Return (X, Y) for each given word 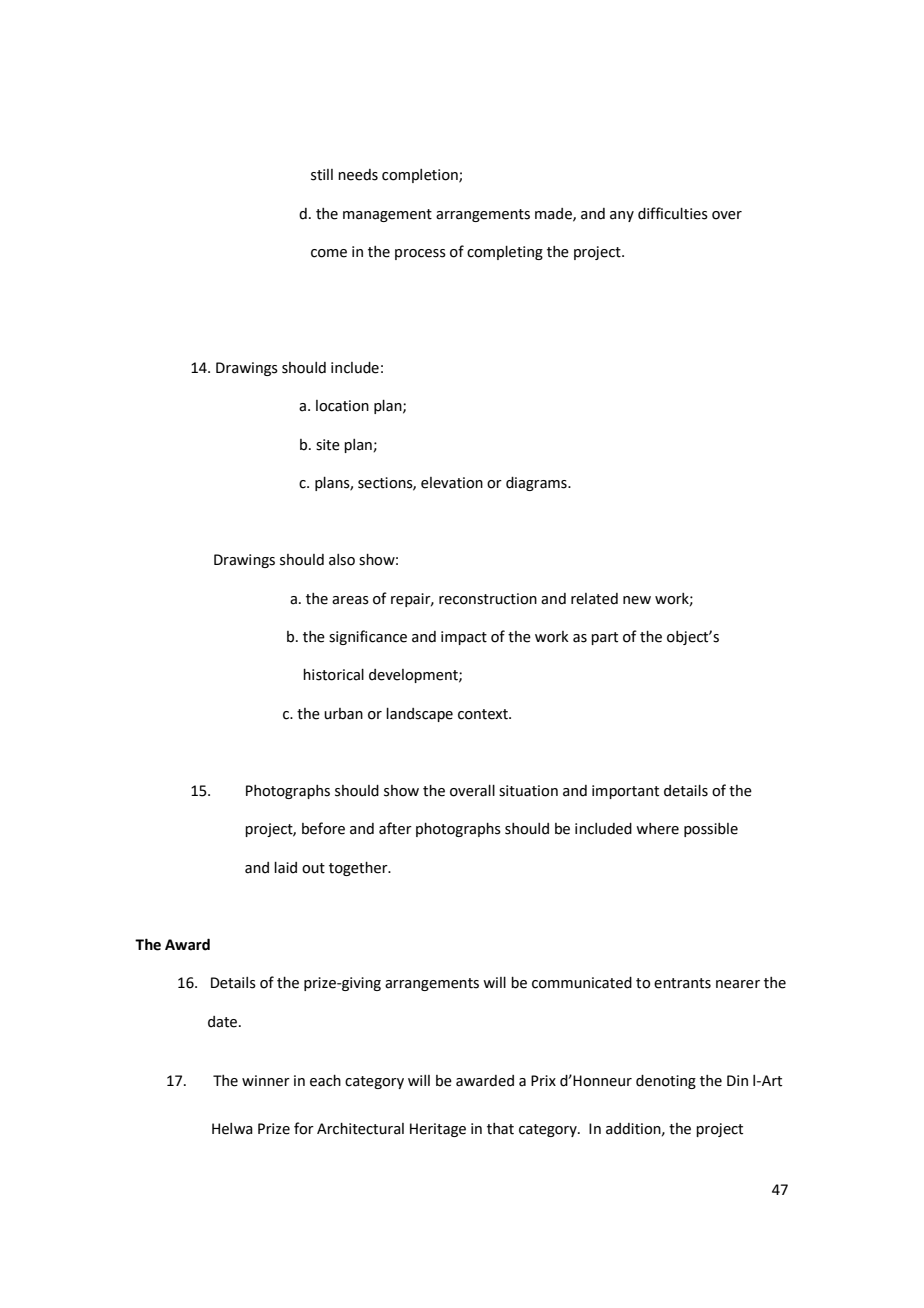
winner (266, 1081)
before (323, 828)
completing (505, 253)
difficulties (673, 213)
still (322, 175)
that (500, 1129)
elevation (452, 483)
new (637, 600)
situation (528, 791)
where (657, 829)
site (328, 445)
